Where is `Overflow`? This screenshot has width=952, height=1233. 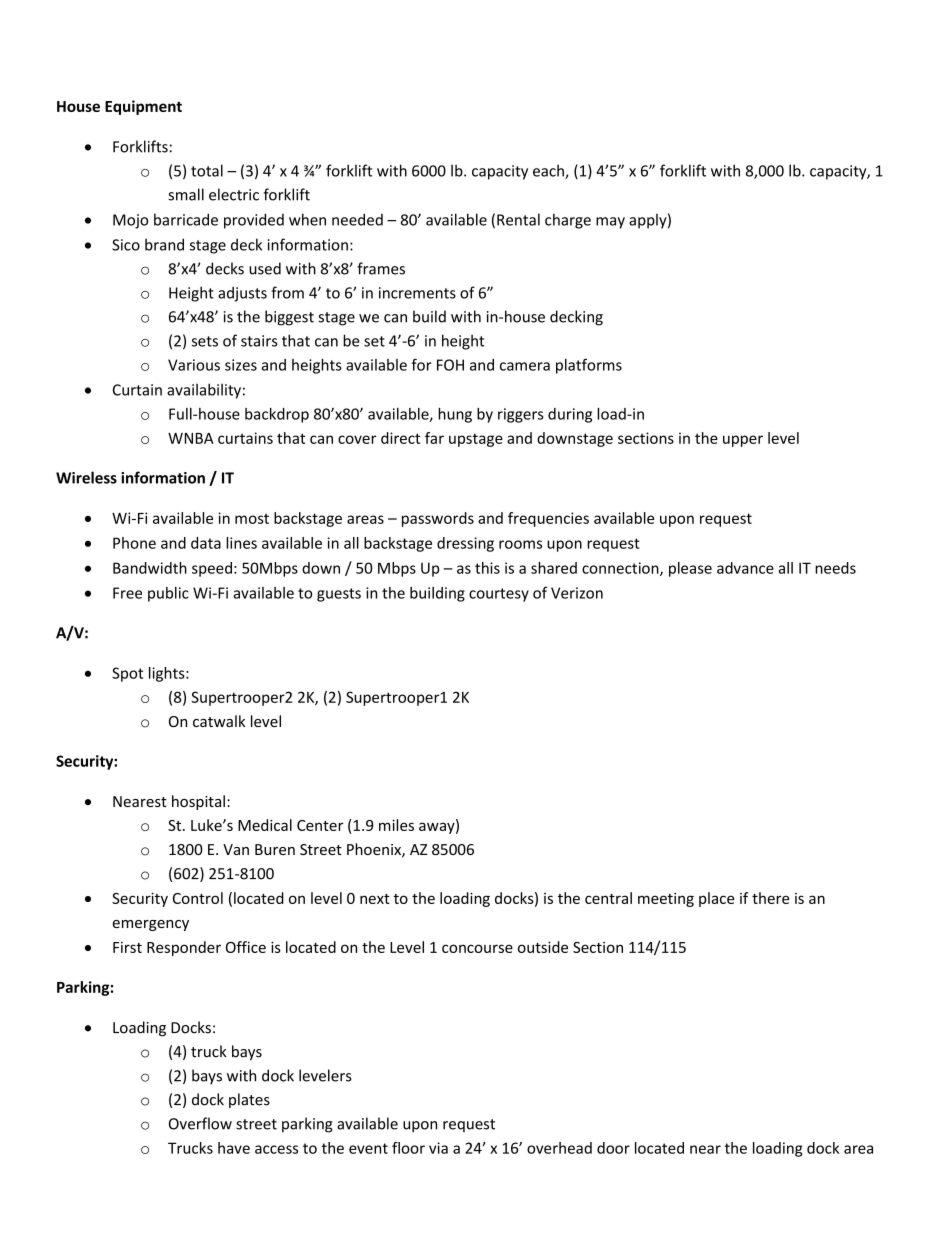 Overflow is located at coordinates (200, 1123).
